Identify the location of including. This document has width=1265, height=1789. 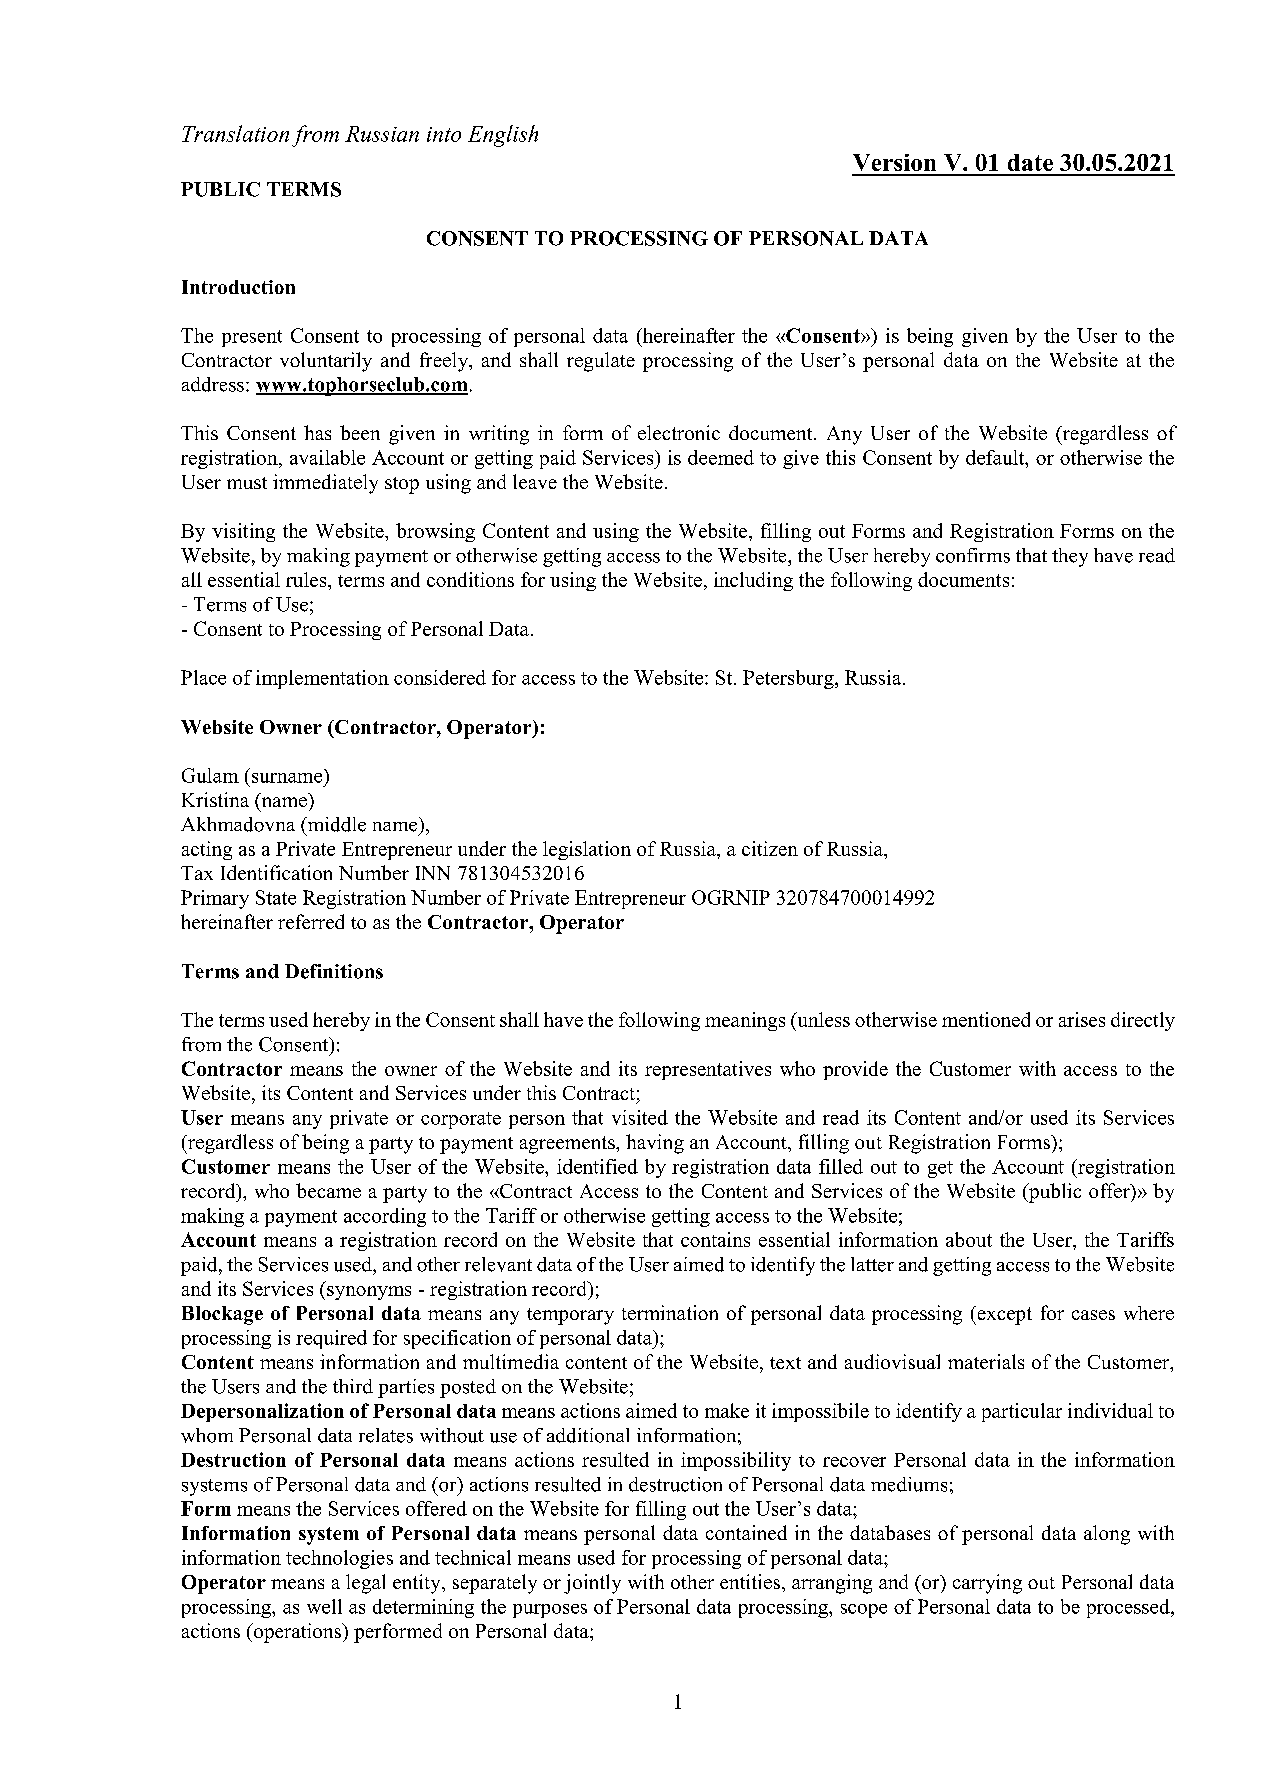
(753, 581).
